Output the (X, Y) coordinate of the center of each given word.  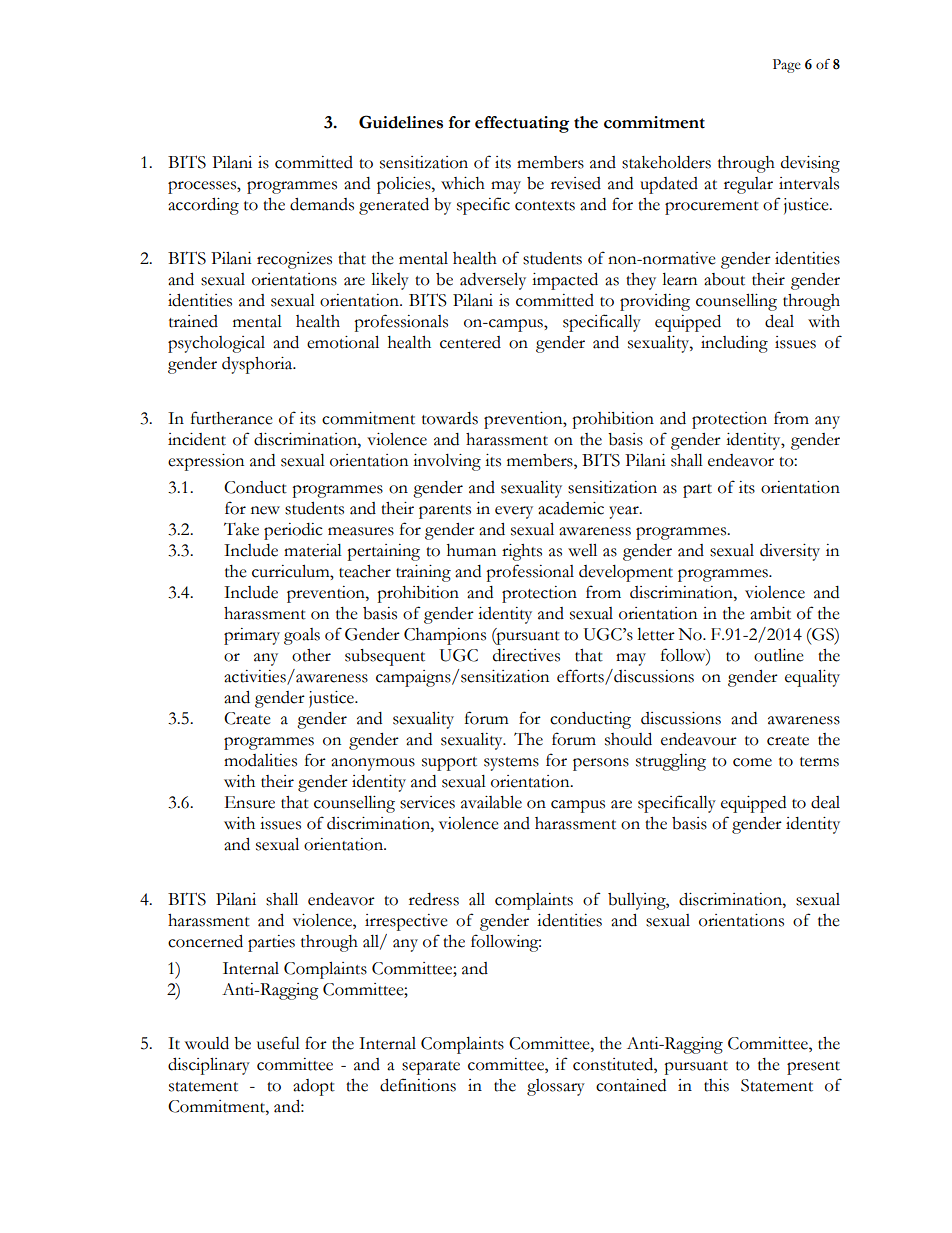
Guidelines (401, 122)
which (463, 183)
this (716, 1085)
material (313, 550)
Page (787, 66)
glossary (556, 1087)
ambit (770, 613)
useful (278, 1043)
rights (522, 552)
